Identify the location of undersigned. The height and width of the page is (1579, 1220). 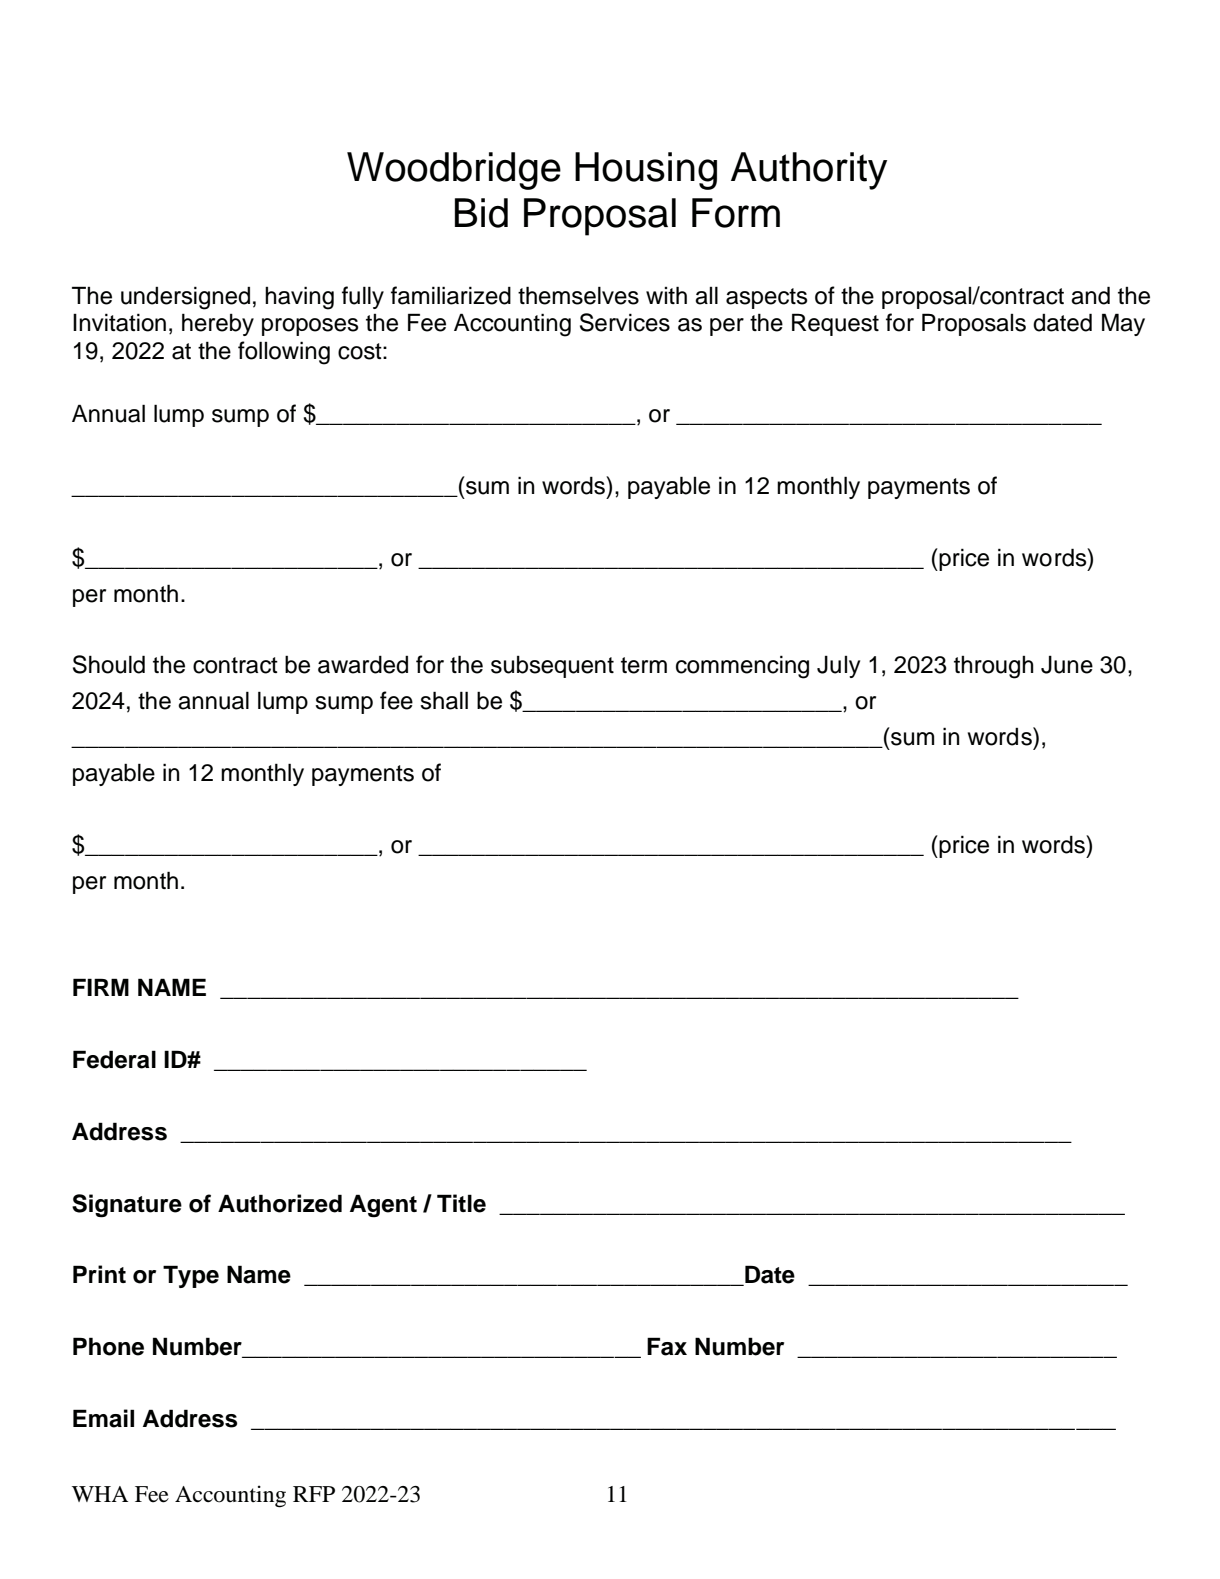
(185, 298).
